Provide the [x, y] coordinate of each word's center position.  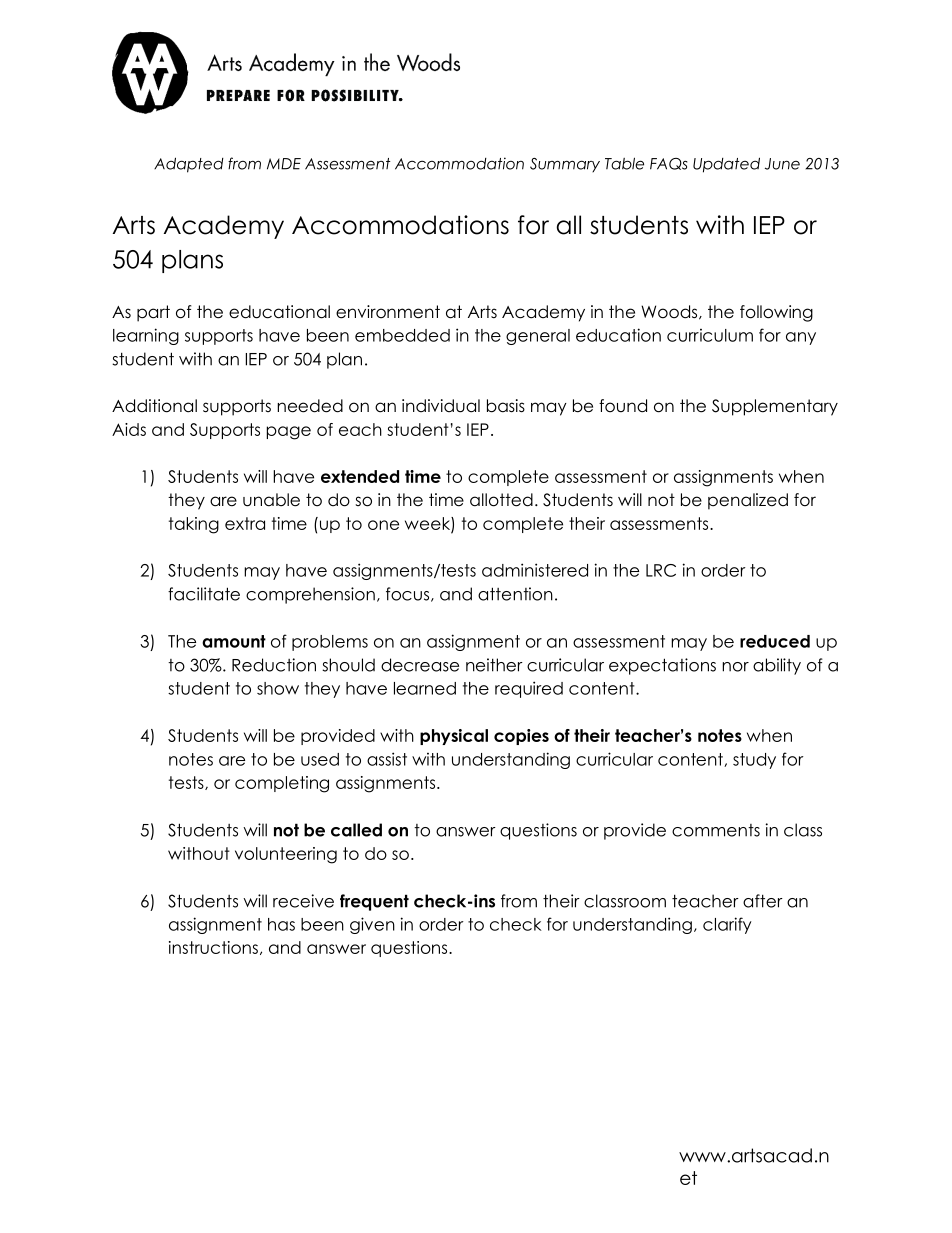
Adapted [189, 165]
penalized [748, 501]
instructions [213, 947]
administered [535, 570]
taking [194, 525]
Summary [565, 165]
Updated [726, 165]
